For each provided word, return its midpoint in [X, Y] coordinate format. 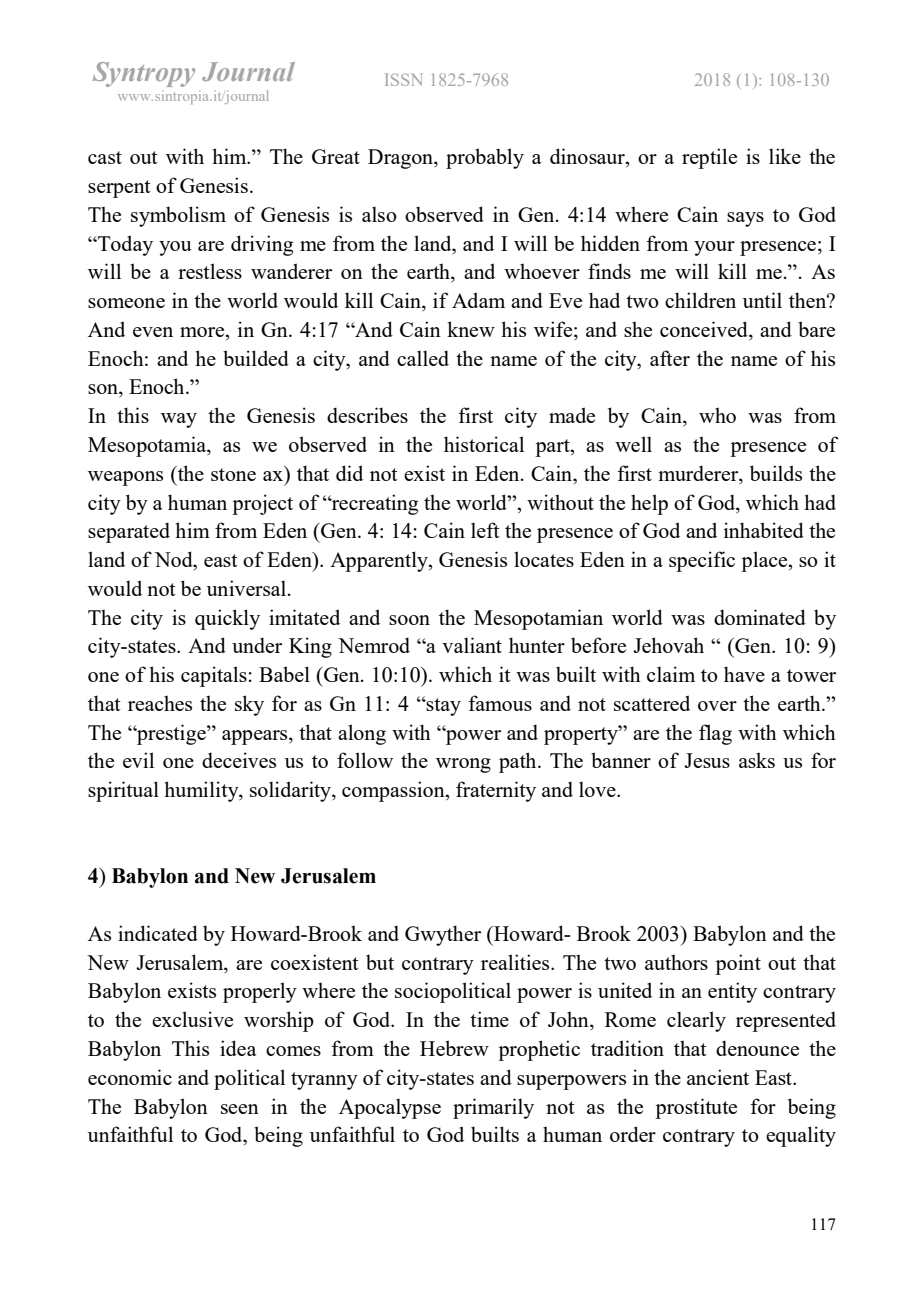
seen [240, 1109]
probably [485, 158]
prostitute [696, 1108]
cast [105, 157]
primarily [493, 1108]
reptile [709, 158]
